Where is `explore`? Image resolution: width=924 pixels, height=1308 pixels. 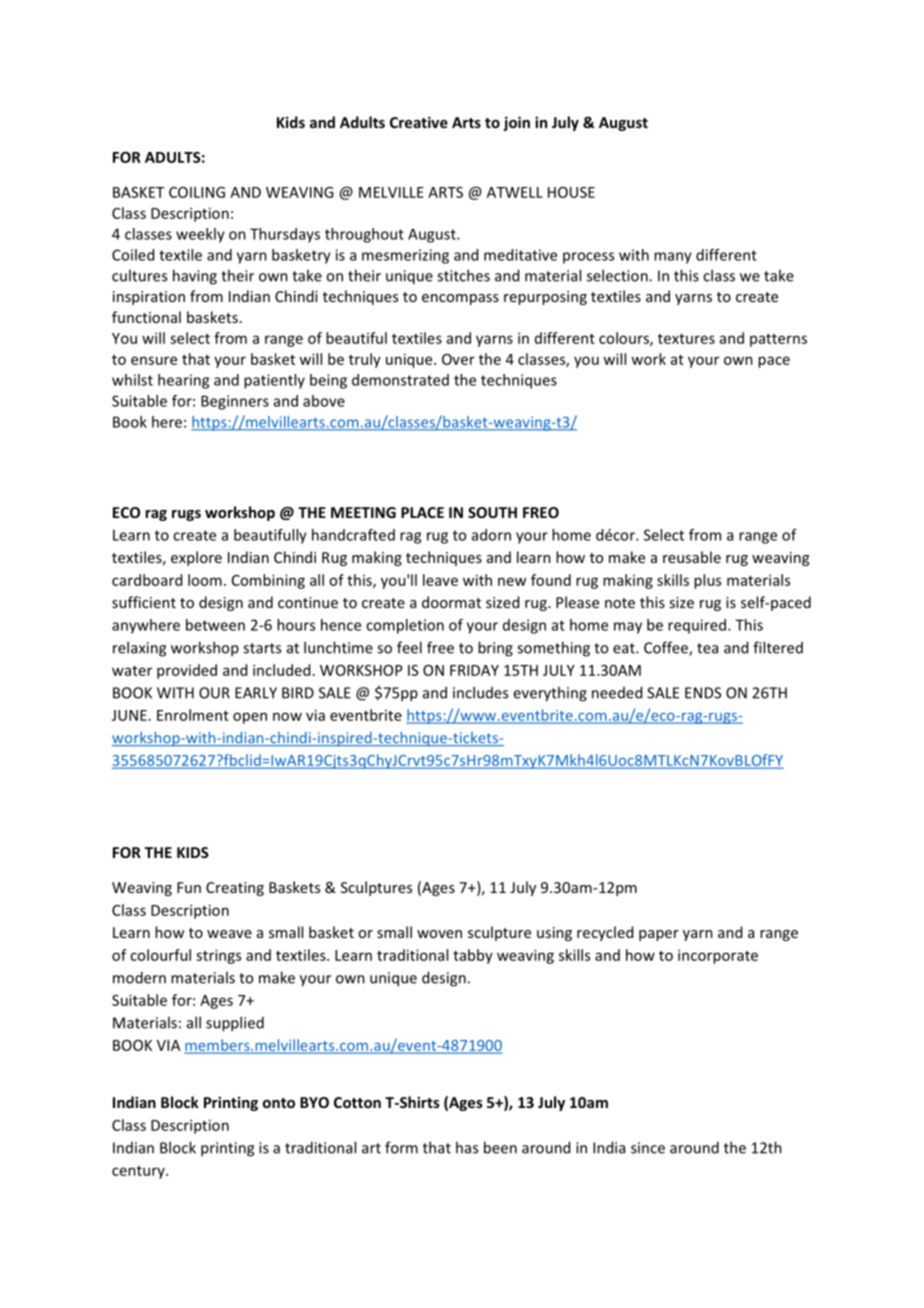
explore is located at coordinates (196, 558).
